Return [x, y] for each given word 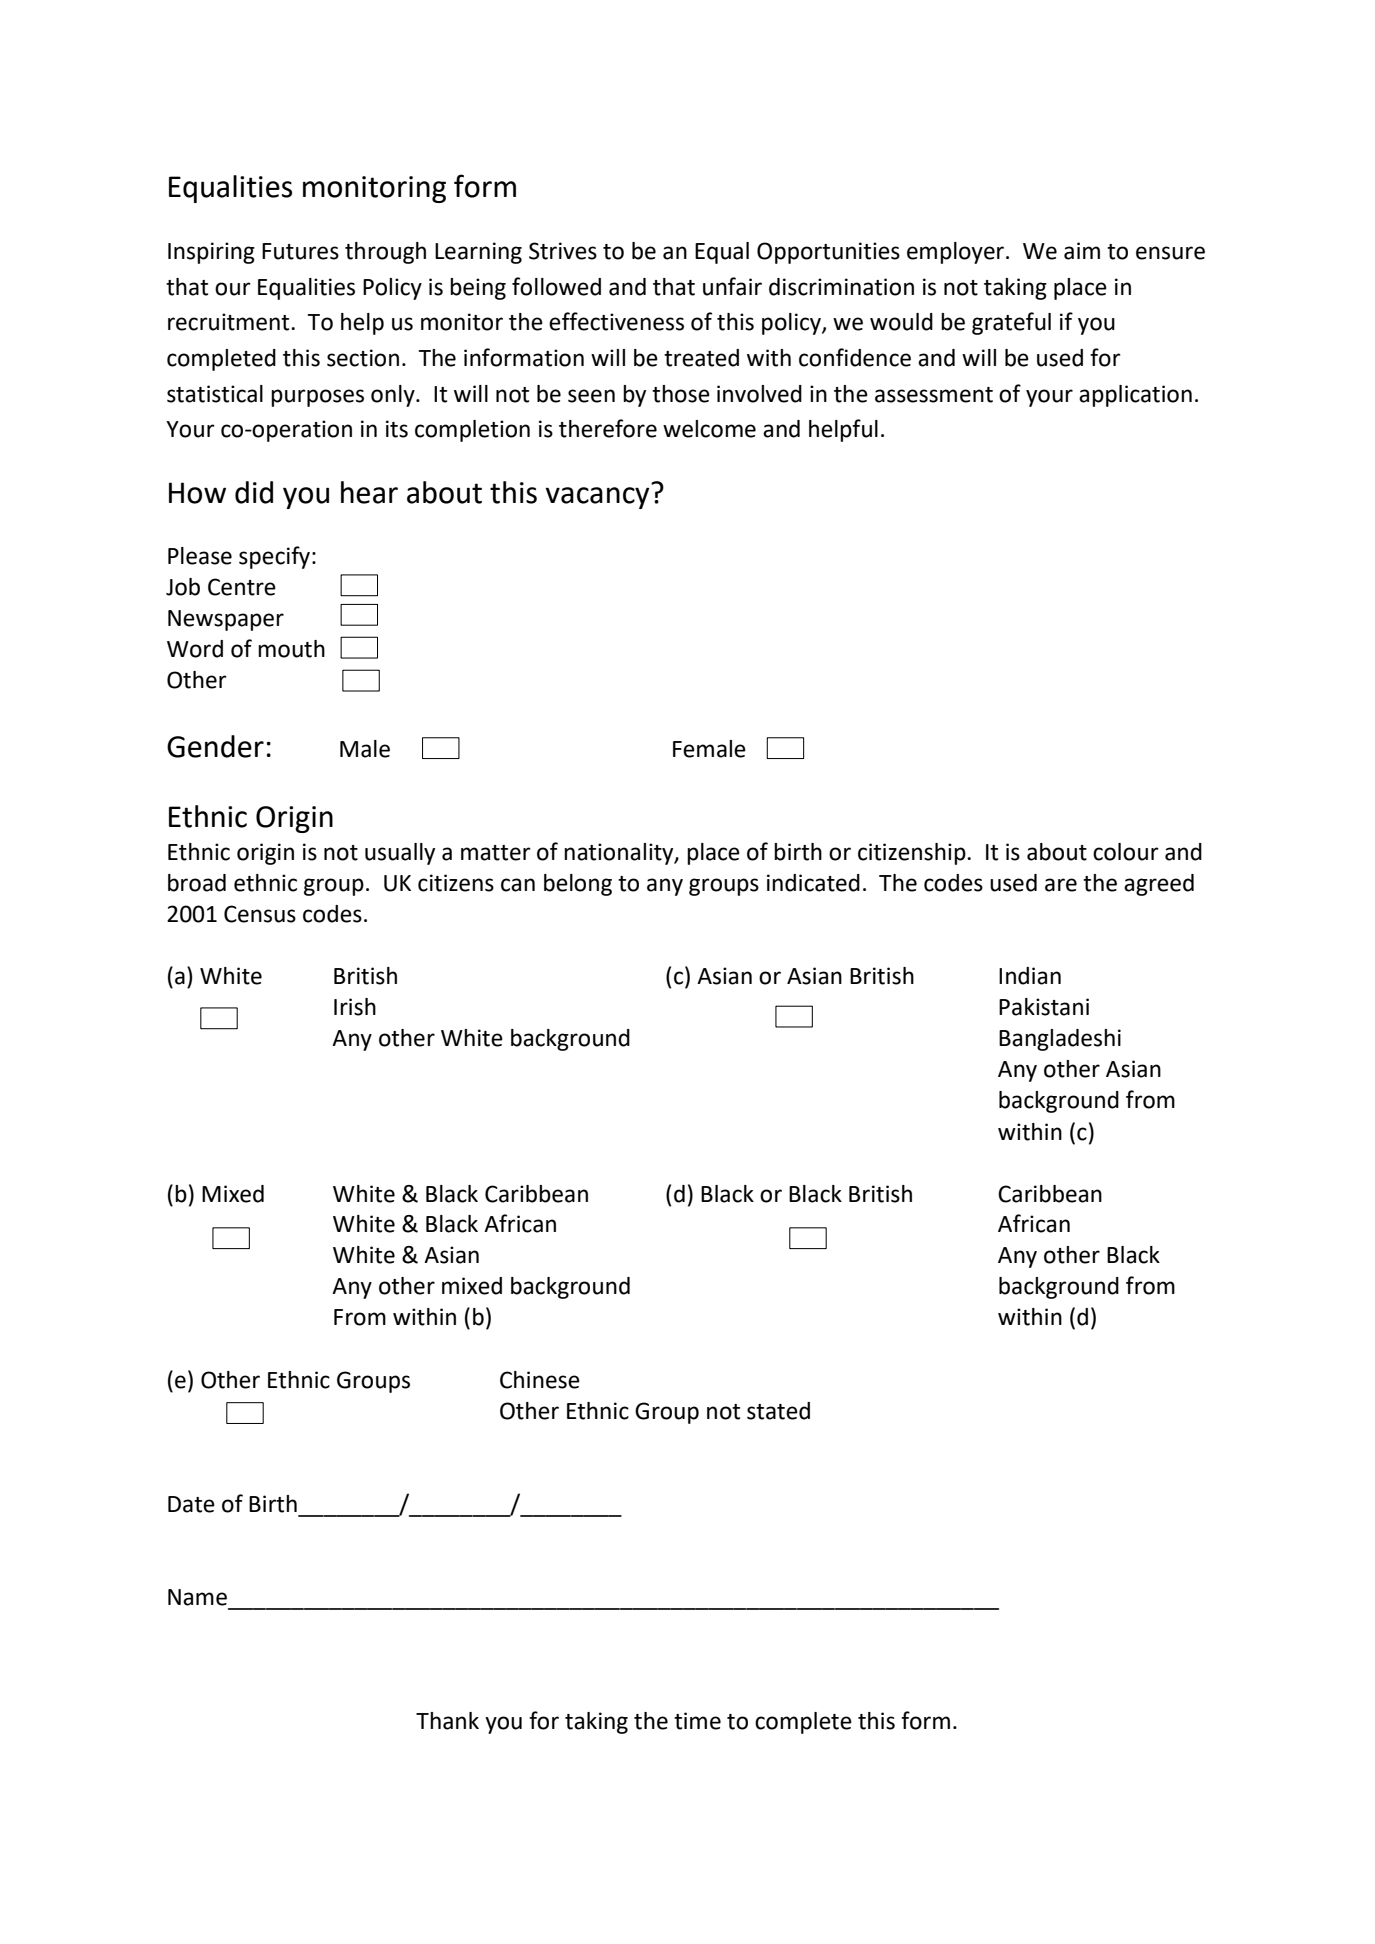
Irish [355, 1007]
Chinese [540, 1380]
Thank [447, 1721]
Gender [215, 746]
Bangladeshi [1060, 1040]
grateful [1011, 323]
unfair [732, 286]
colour [1126, 852]
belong [578, 885]
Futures [300, 251]
